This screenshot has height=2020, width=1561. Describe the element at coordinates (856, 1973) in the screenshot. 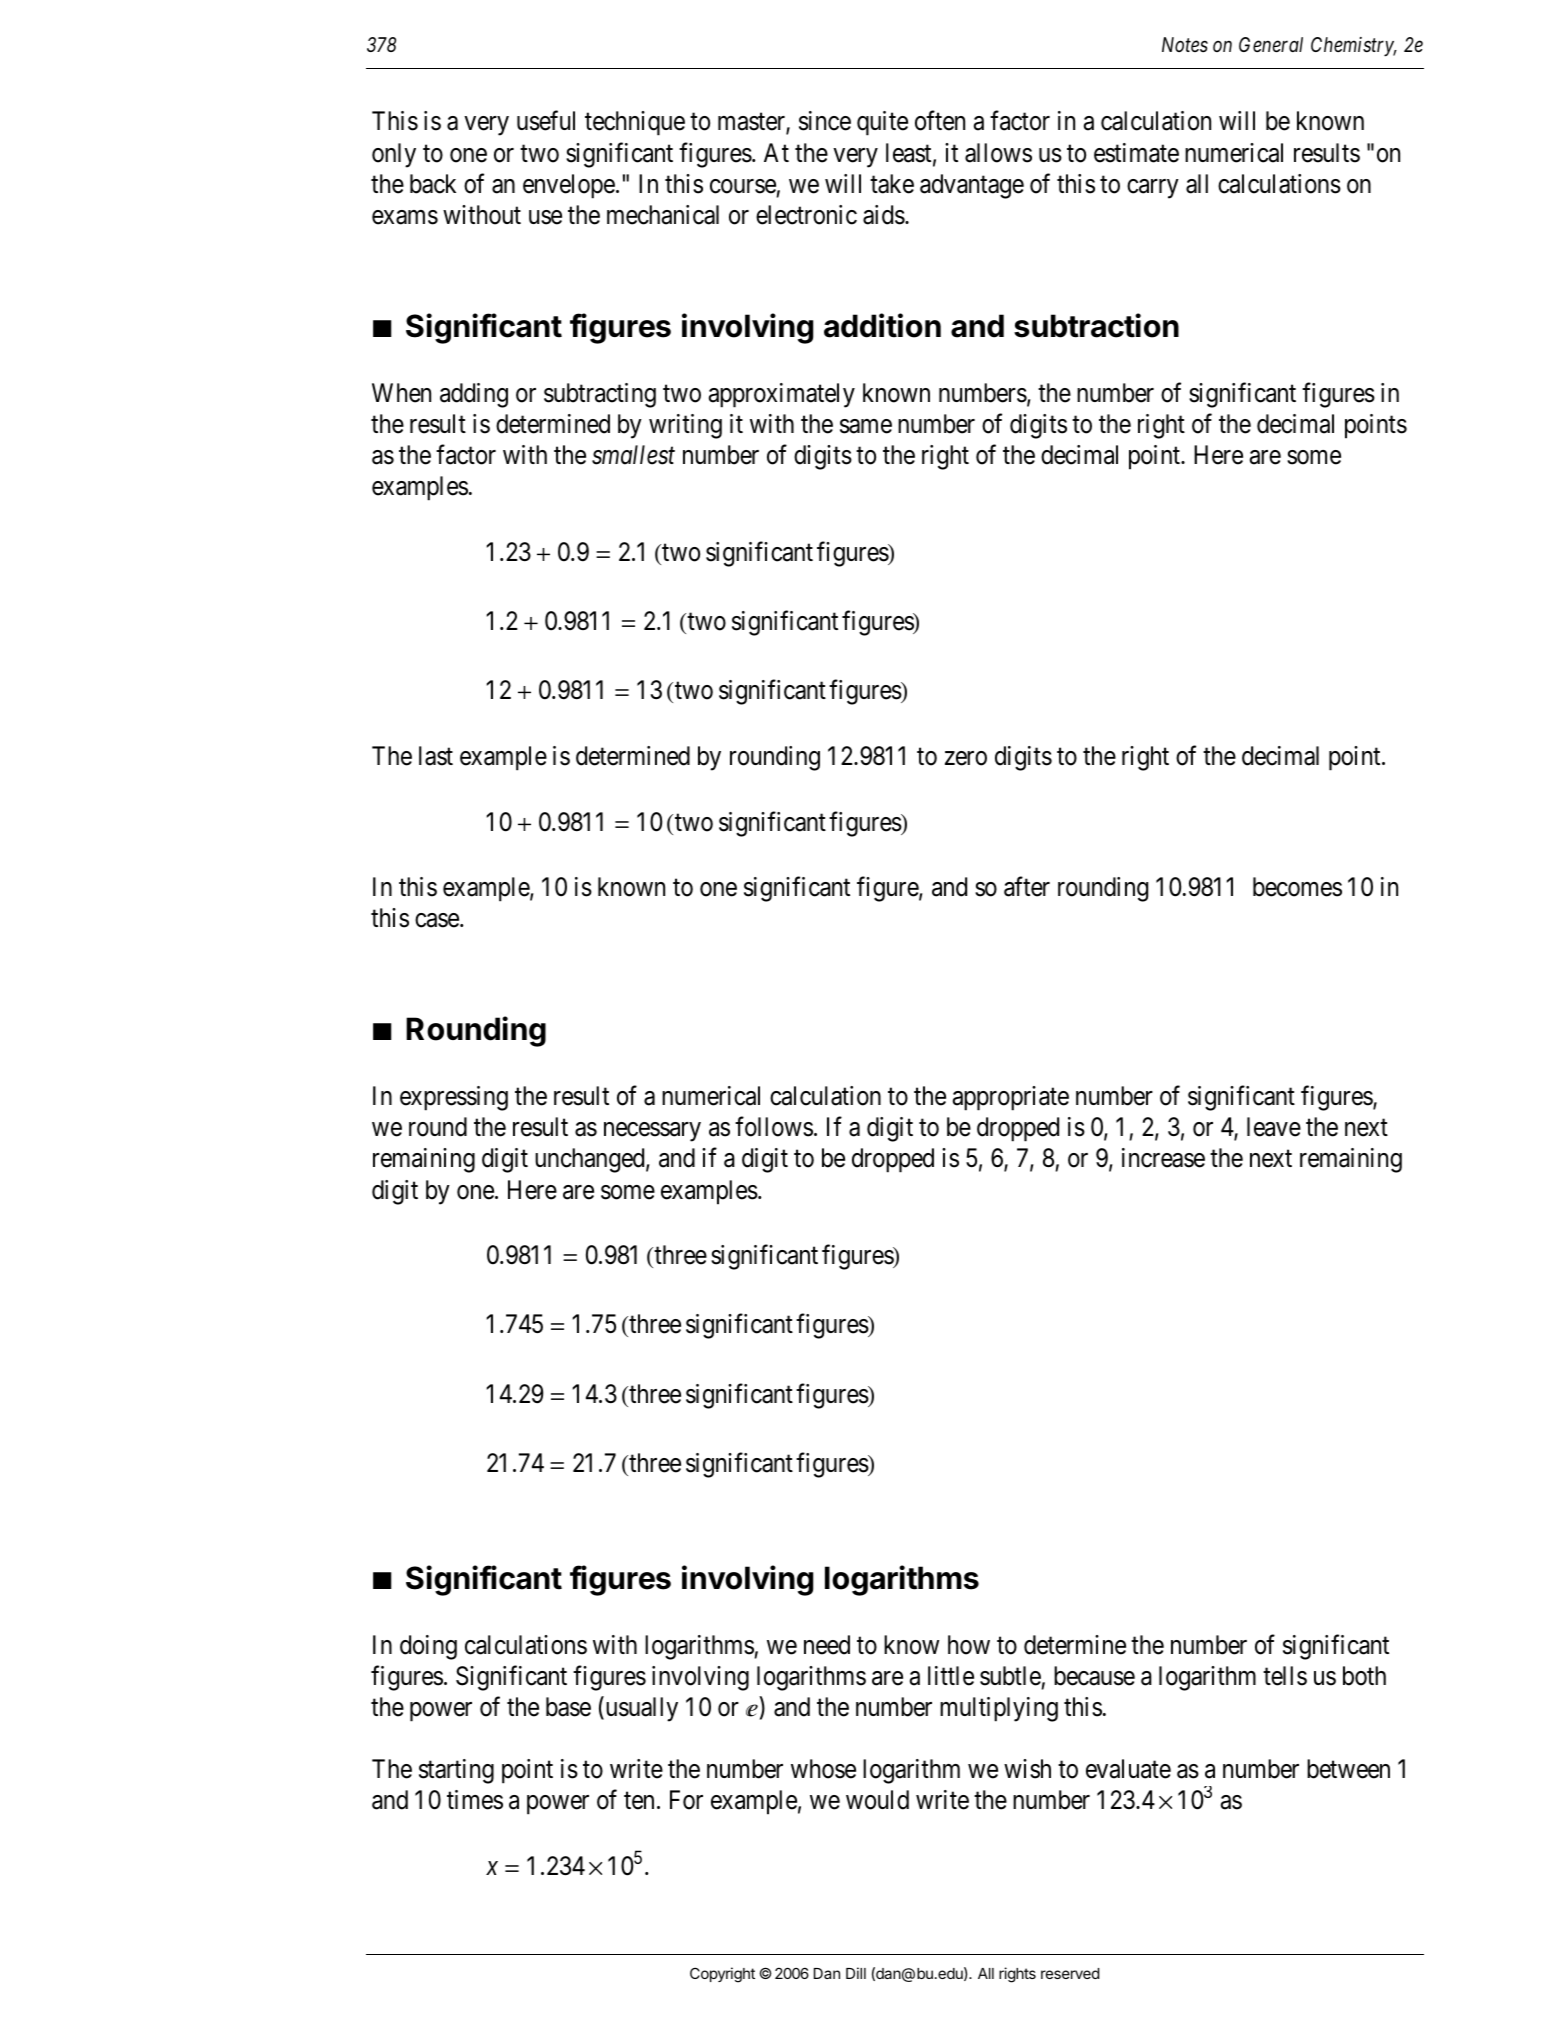

I see `Dill` at that location.
